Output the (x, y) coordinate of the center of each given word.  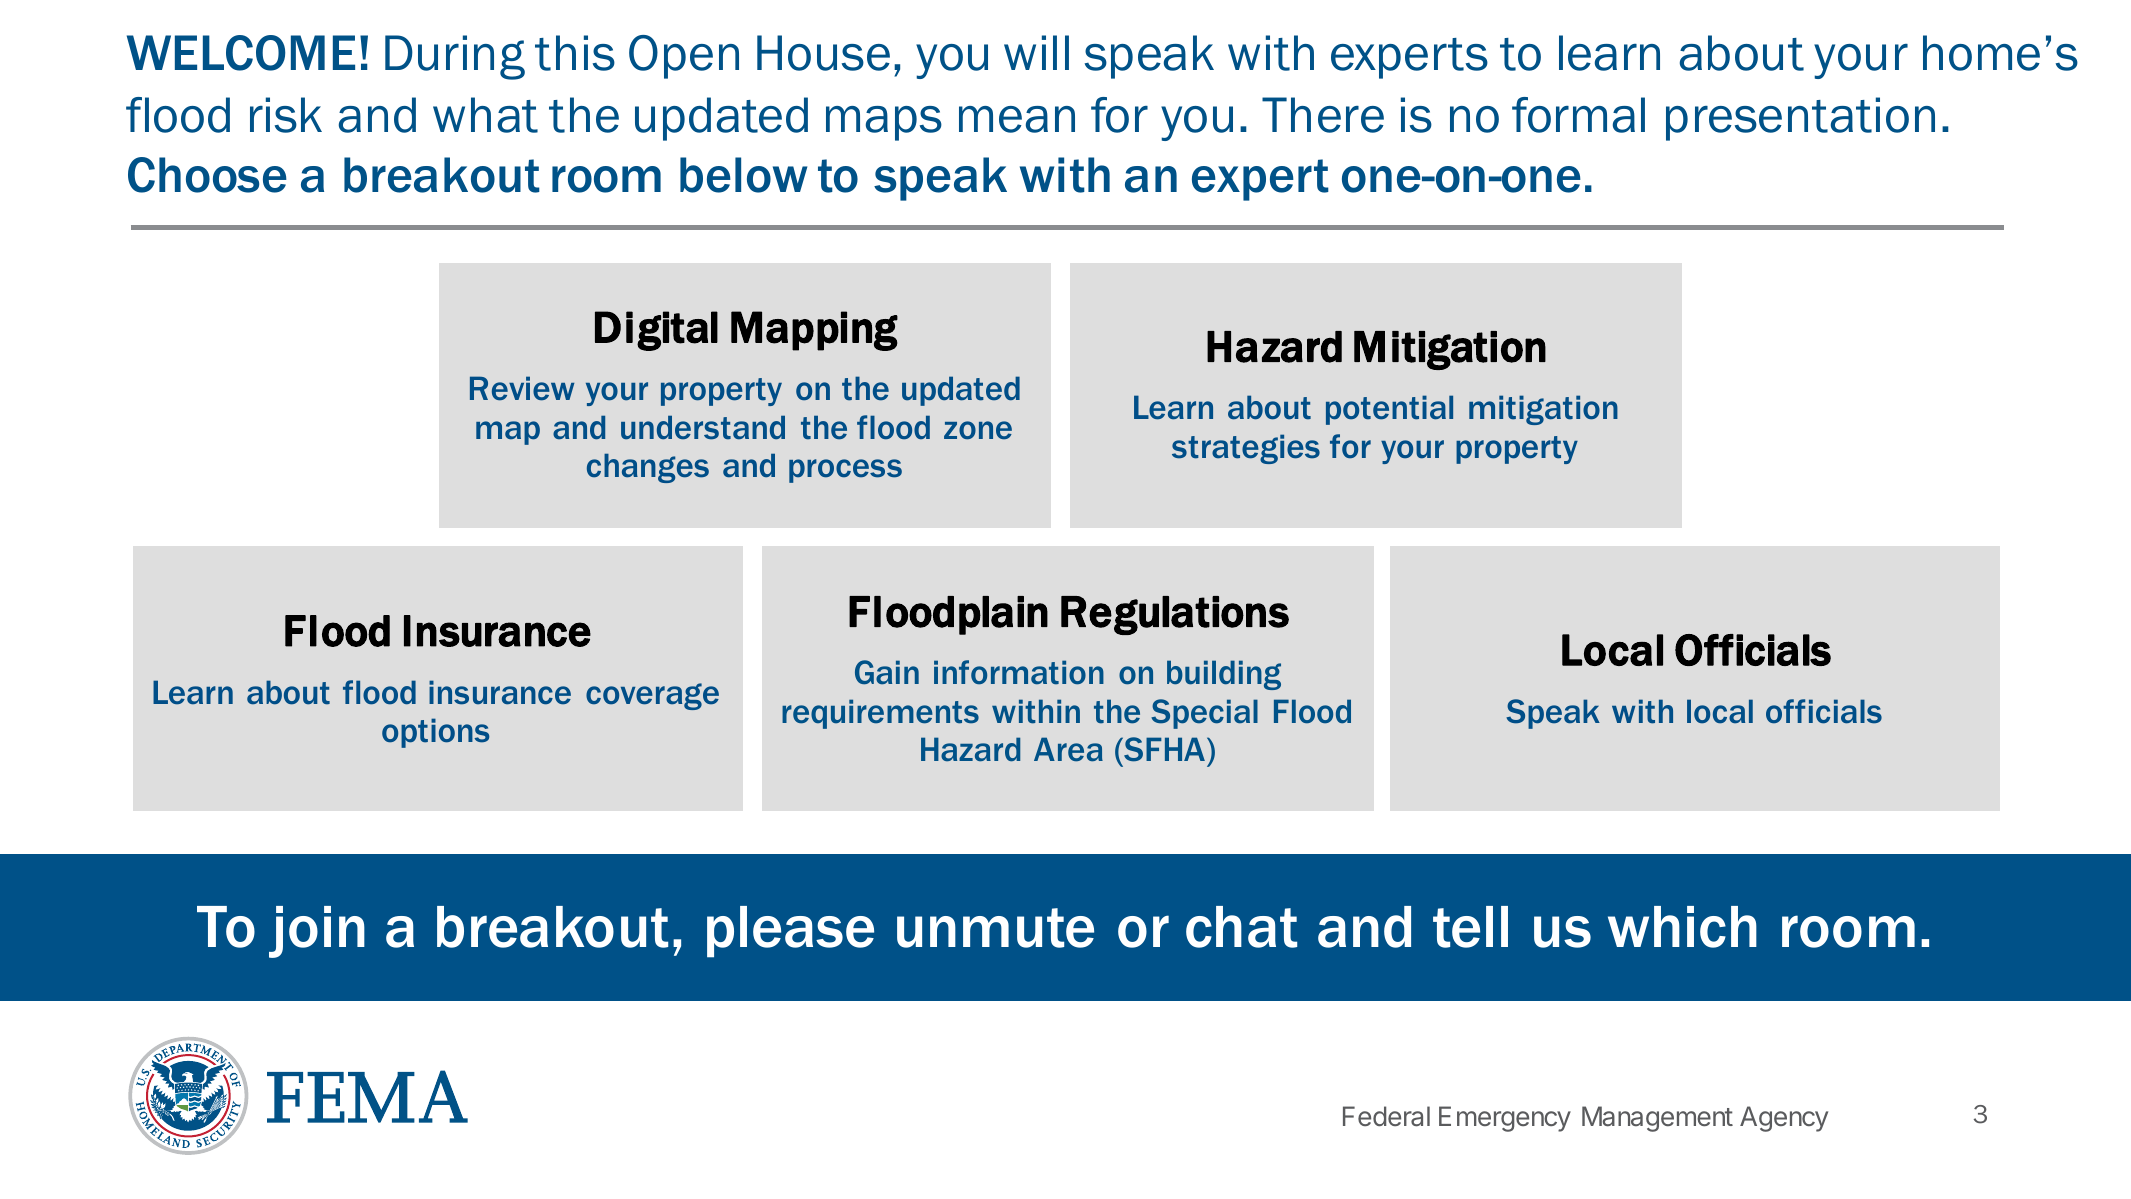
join (317, 932)
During (455, 57)
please (790, 932)
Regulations (1175, 615)
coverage (652, 696)
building (1224, 675)
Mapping (814, 331)
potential (1389, 410)
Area (1068, 749)
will (1036, 52)
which (1682, 927)
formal (1578, 115)
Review (522, 388)
